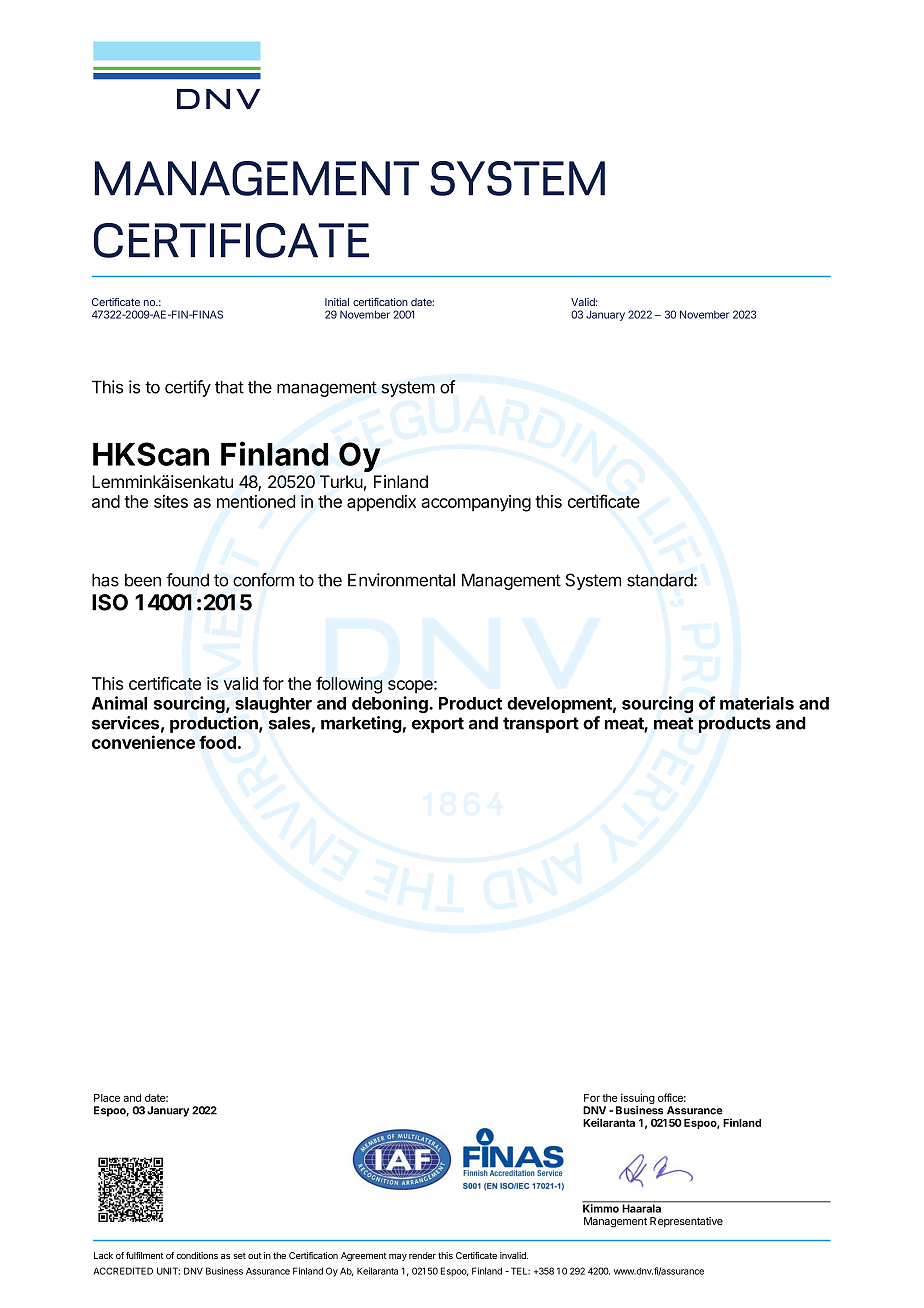  I want to click on render, so click(422, 1255).
